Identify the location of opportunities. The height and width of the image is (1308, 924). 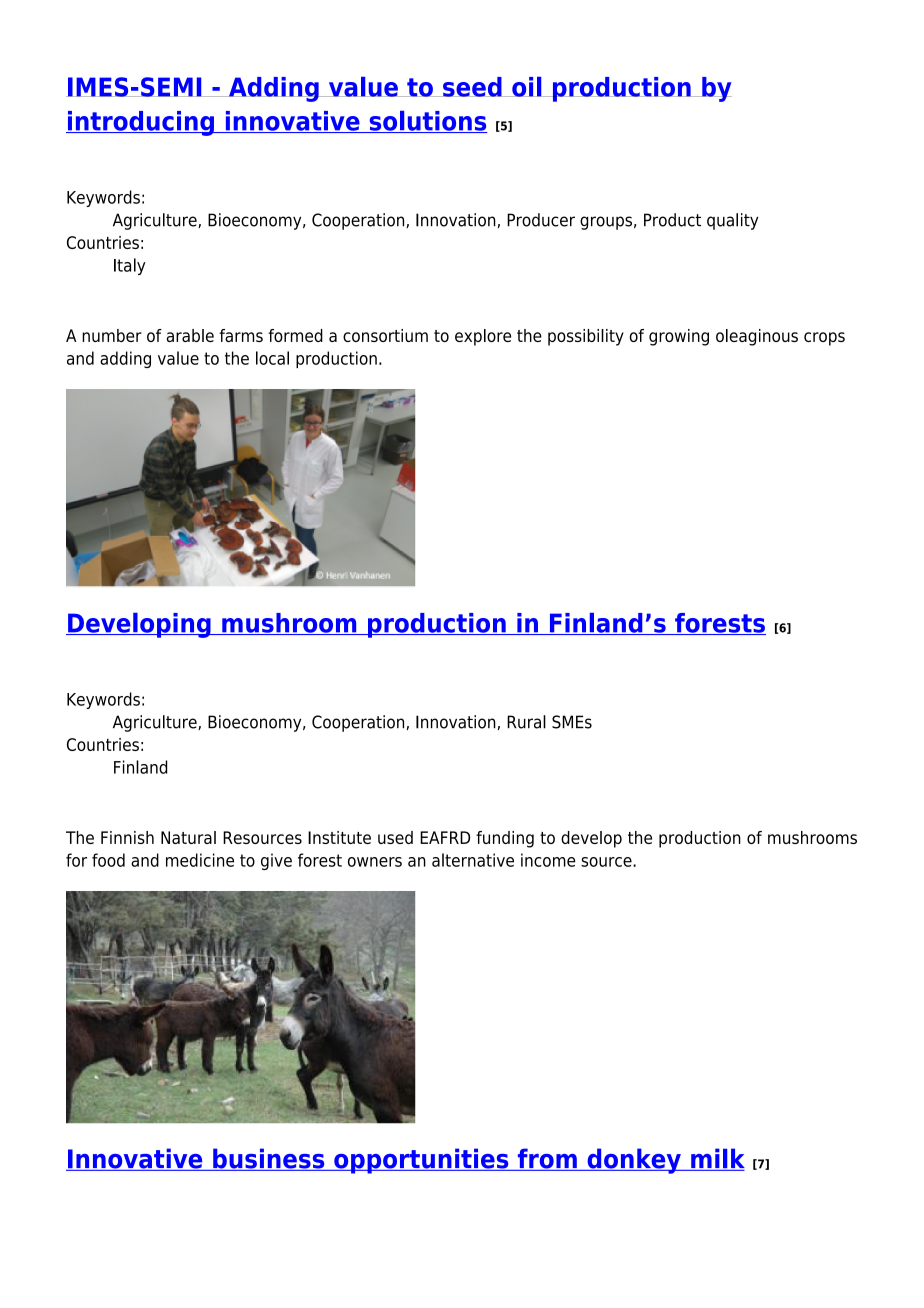
(421, 1161).
